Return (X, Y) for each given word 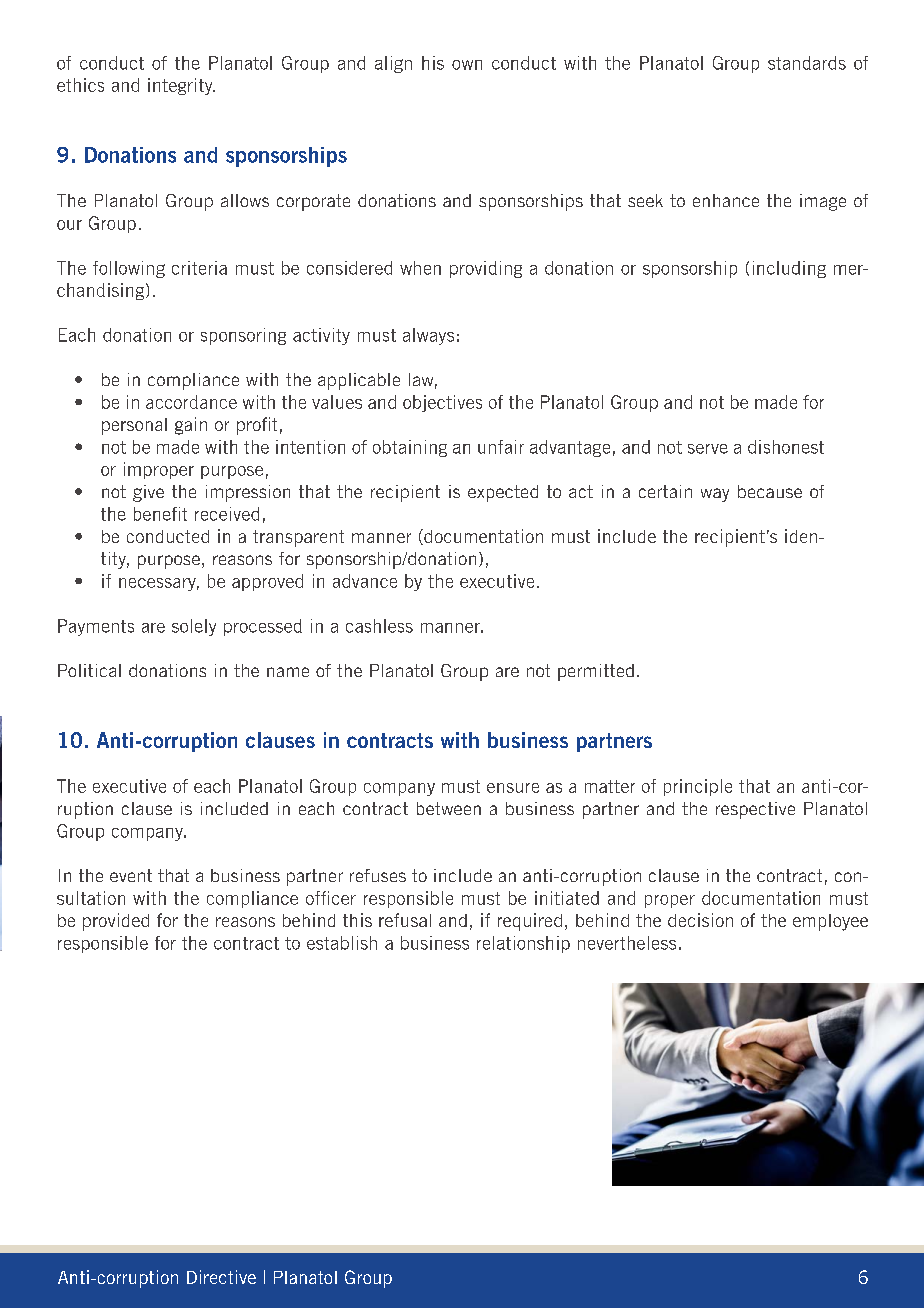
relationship (523, 944)
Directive (221, 1277)
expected (503, 493)
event (131, 875)
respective (755, 810)
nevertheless (627, 943)
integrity (181, 86)
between (449, 808)
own (467, 65)
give (148, 493)
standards (807, 63)
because (770, 491)
